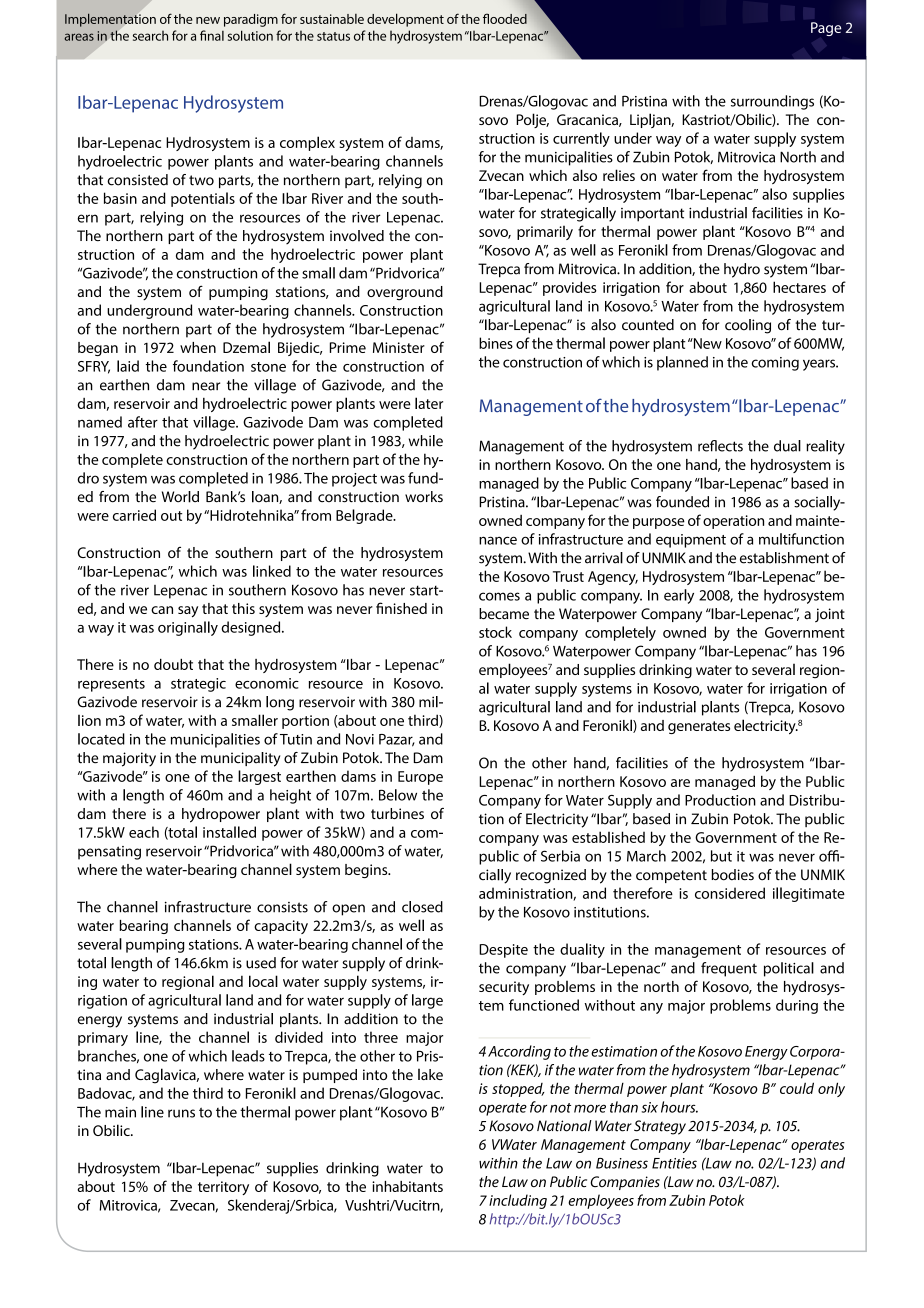  I want to click on but, so click(721, 856).
